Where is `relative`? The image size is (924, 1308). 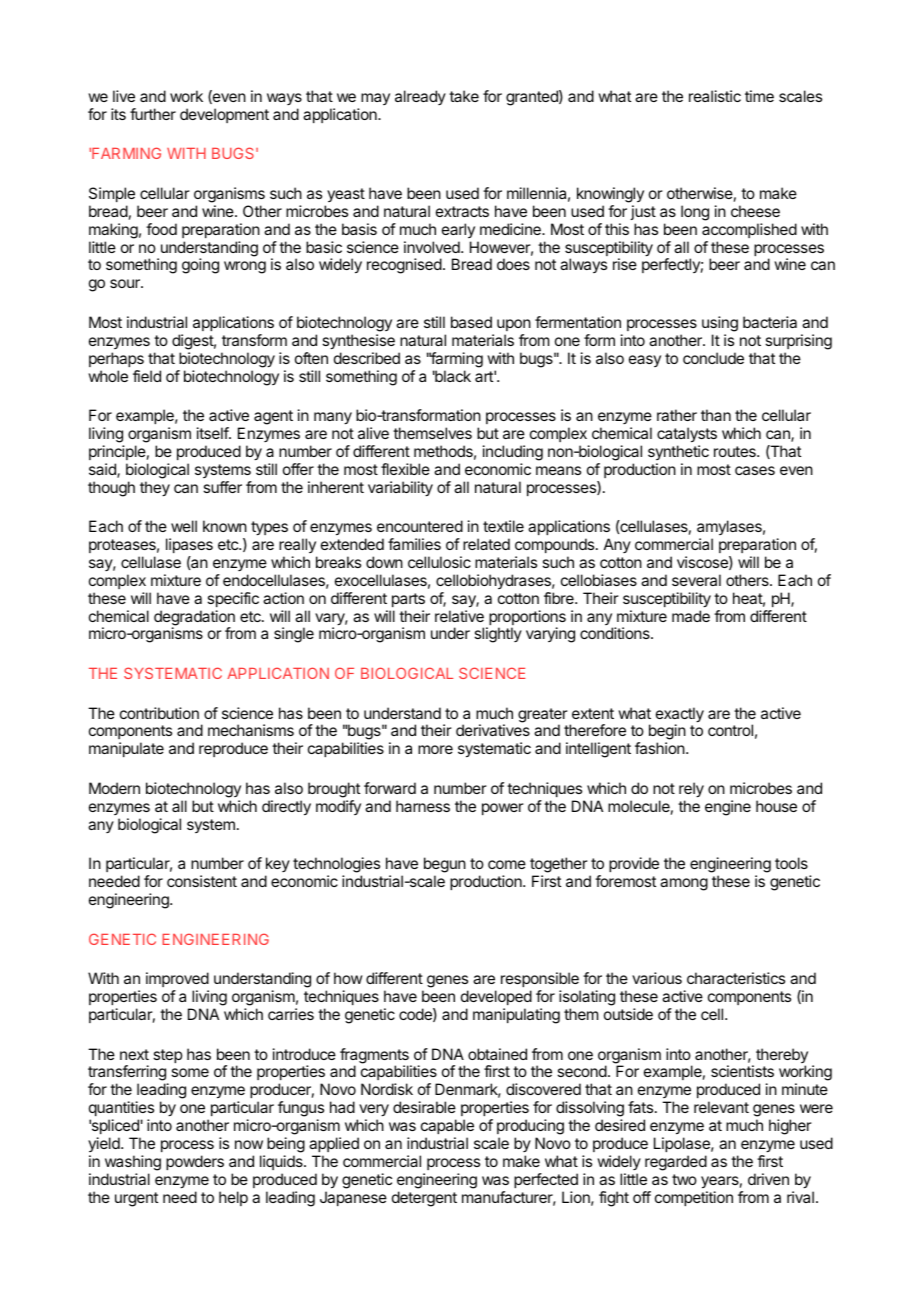
relative is located at coordinates (459, 616).
